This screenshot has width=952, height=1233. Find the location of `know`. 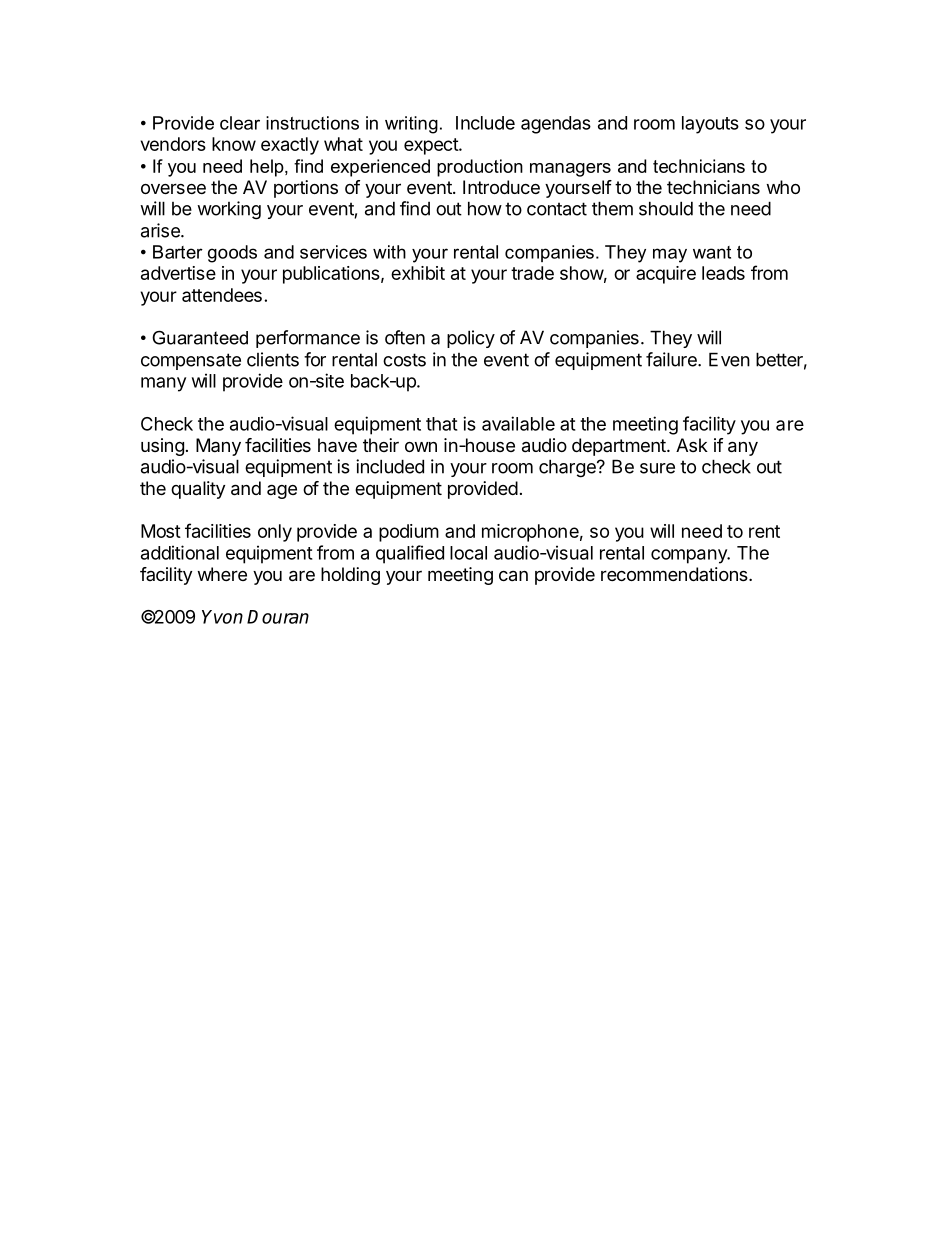

know is located at coordinates (234, 144).
